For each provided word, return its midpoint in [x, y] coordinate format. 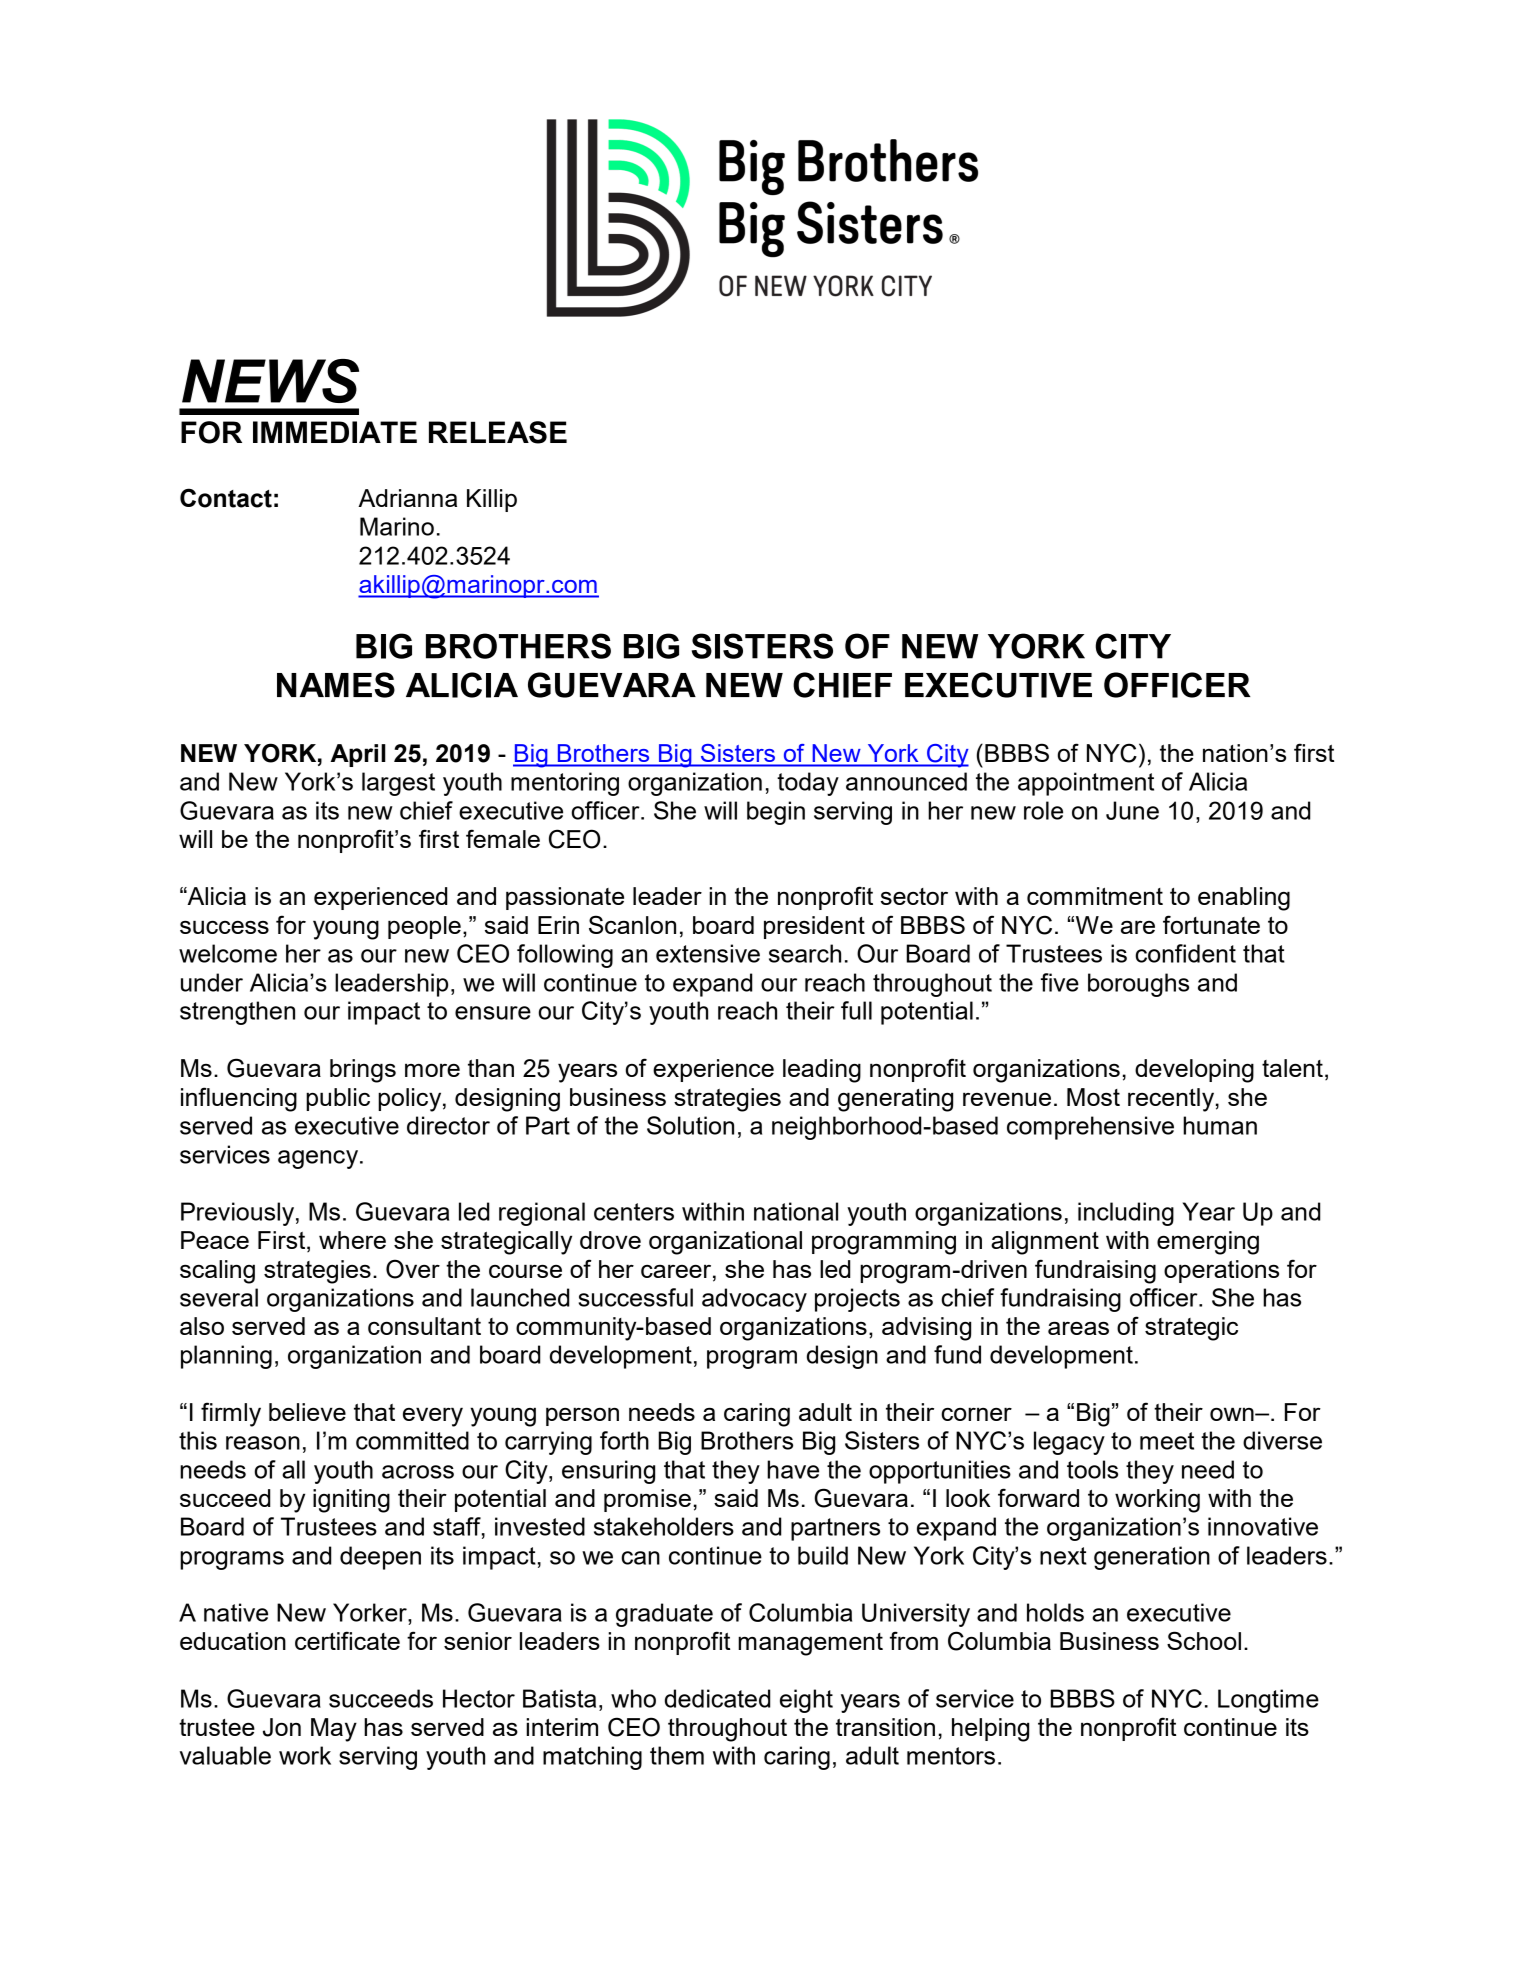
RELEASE [498, 432]
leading [822, 1071]
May [334, 1730]
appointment [1086, 784]
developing [1194, 1071]
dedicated [718, 1698]
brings [363, 1071]
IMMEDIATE [335, 432]
